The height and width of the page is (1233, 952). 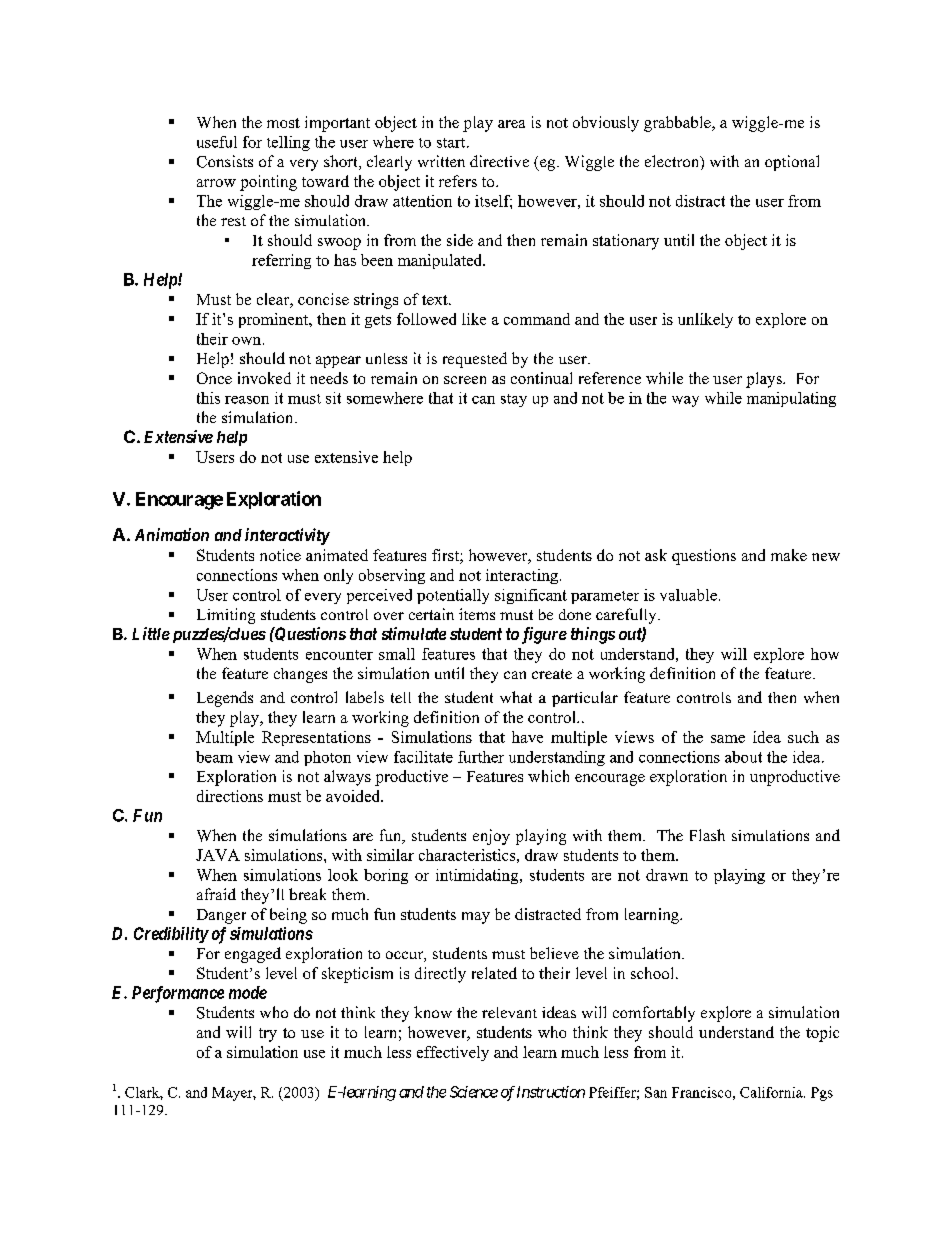 What do you see at coordinates (477, 614) in the page?
I see `items` at bounding box center [477, 614].
